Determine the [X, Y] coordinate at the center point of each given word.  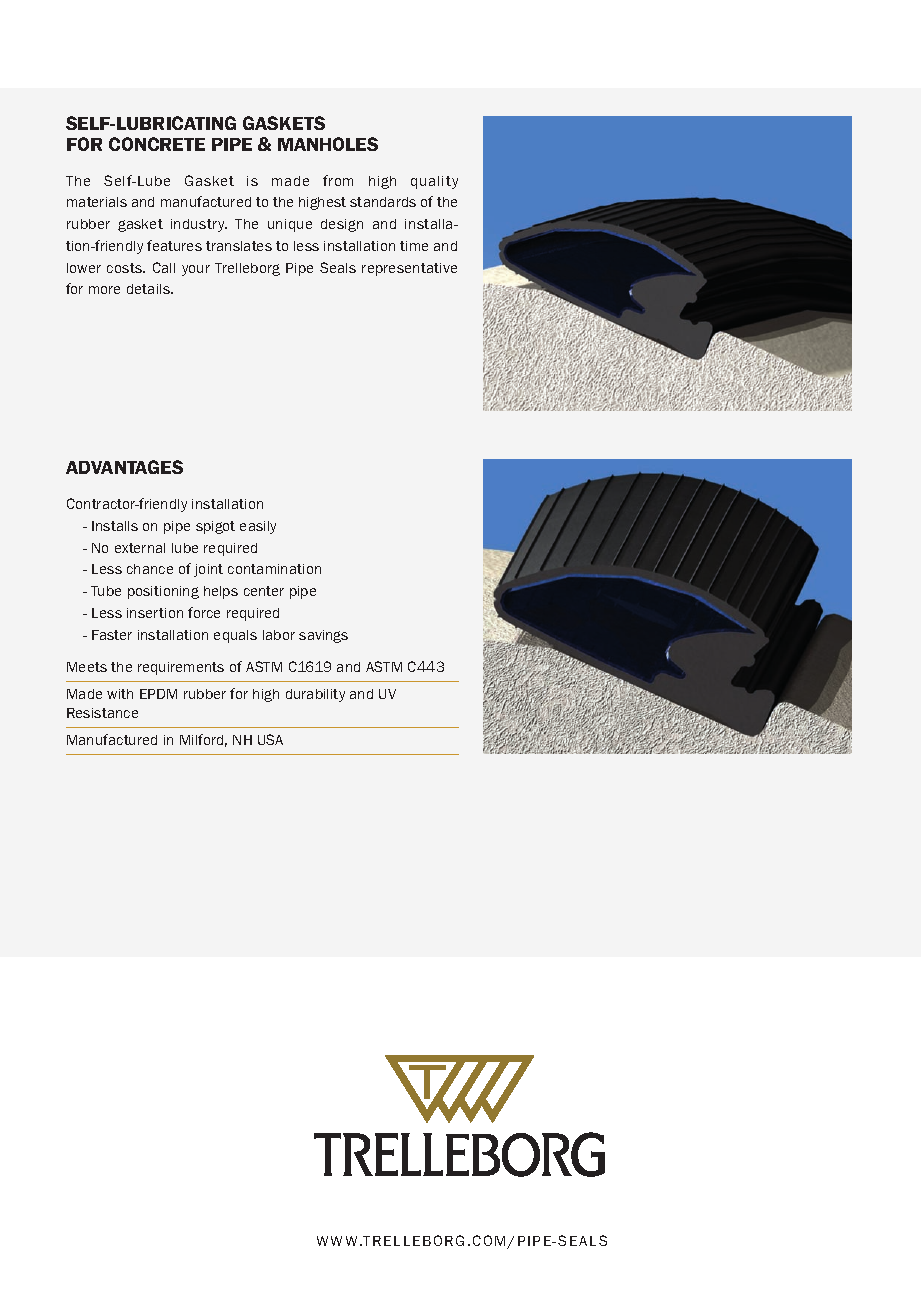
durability [315, 695]
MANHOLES [328, 144]
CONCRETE [157, 144]
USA [270, 739]
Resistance [102, 713]
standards [383, 202]
